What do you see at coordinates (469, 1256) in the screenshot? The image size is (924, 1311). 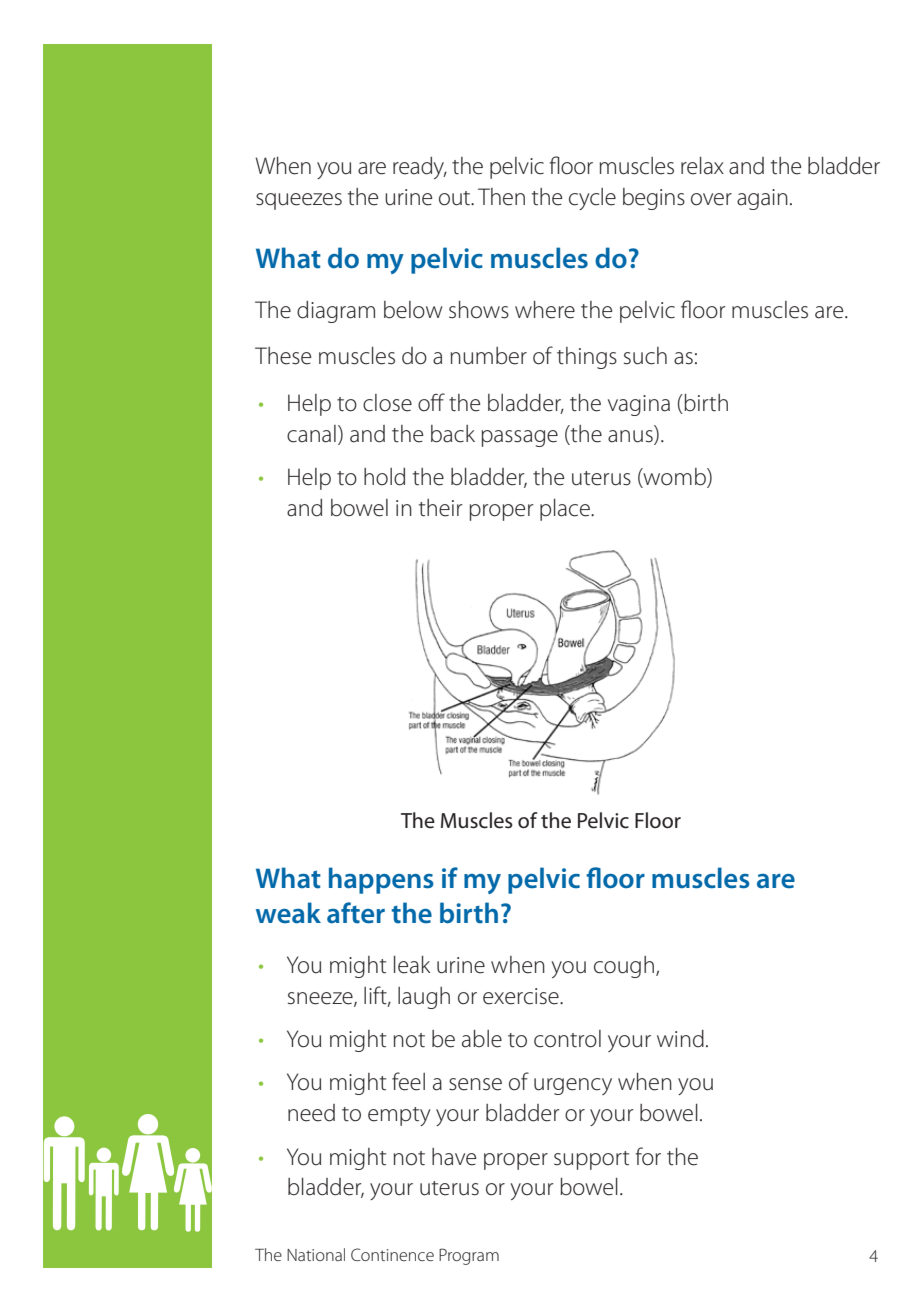 I see `Program` at bounding box center [469, 1256].
